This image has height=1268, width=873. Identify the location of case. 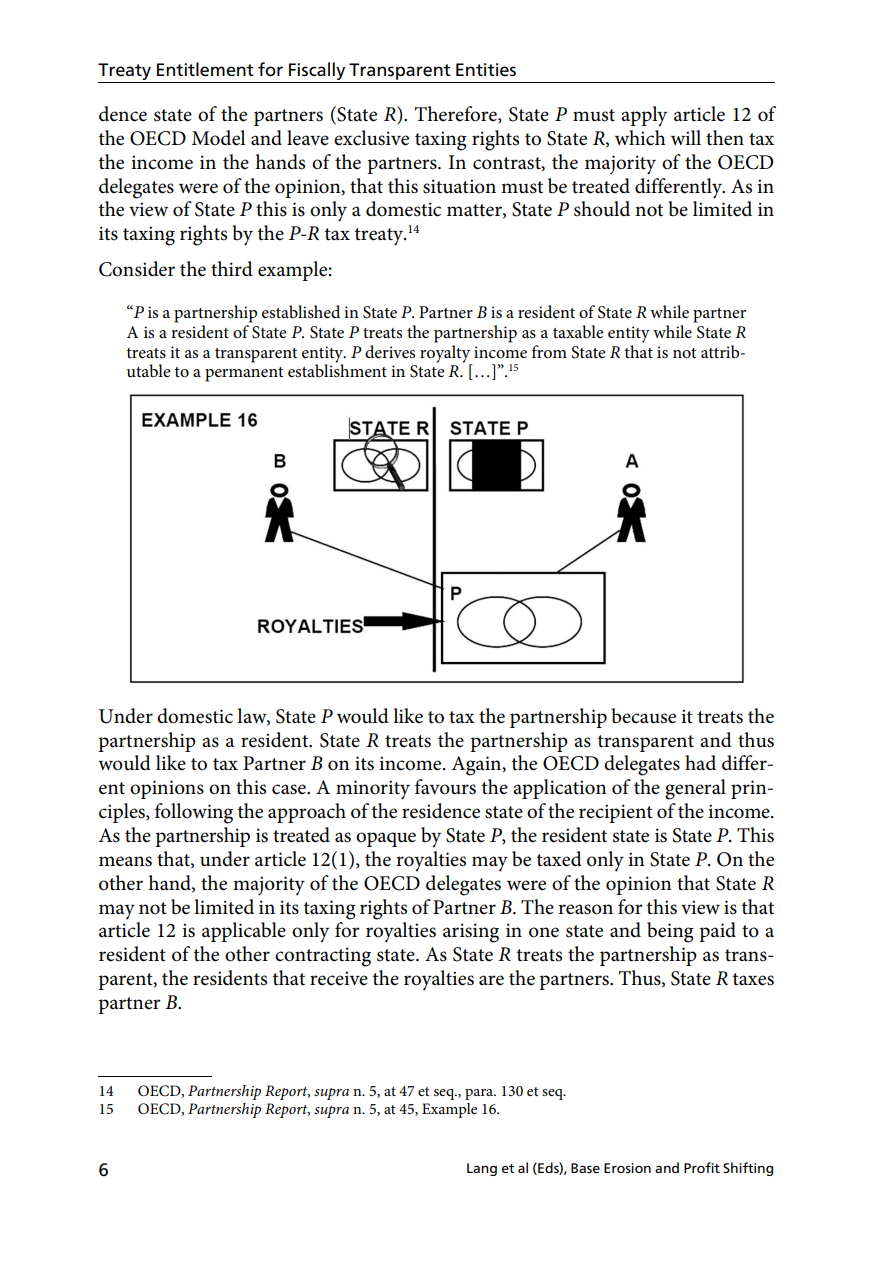
(290, 789).
